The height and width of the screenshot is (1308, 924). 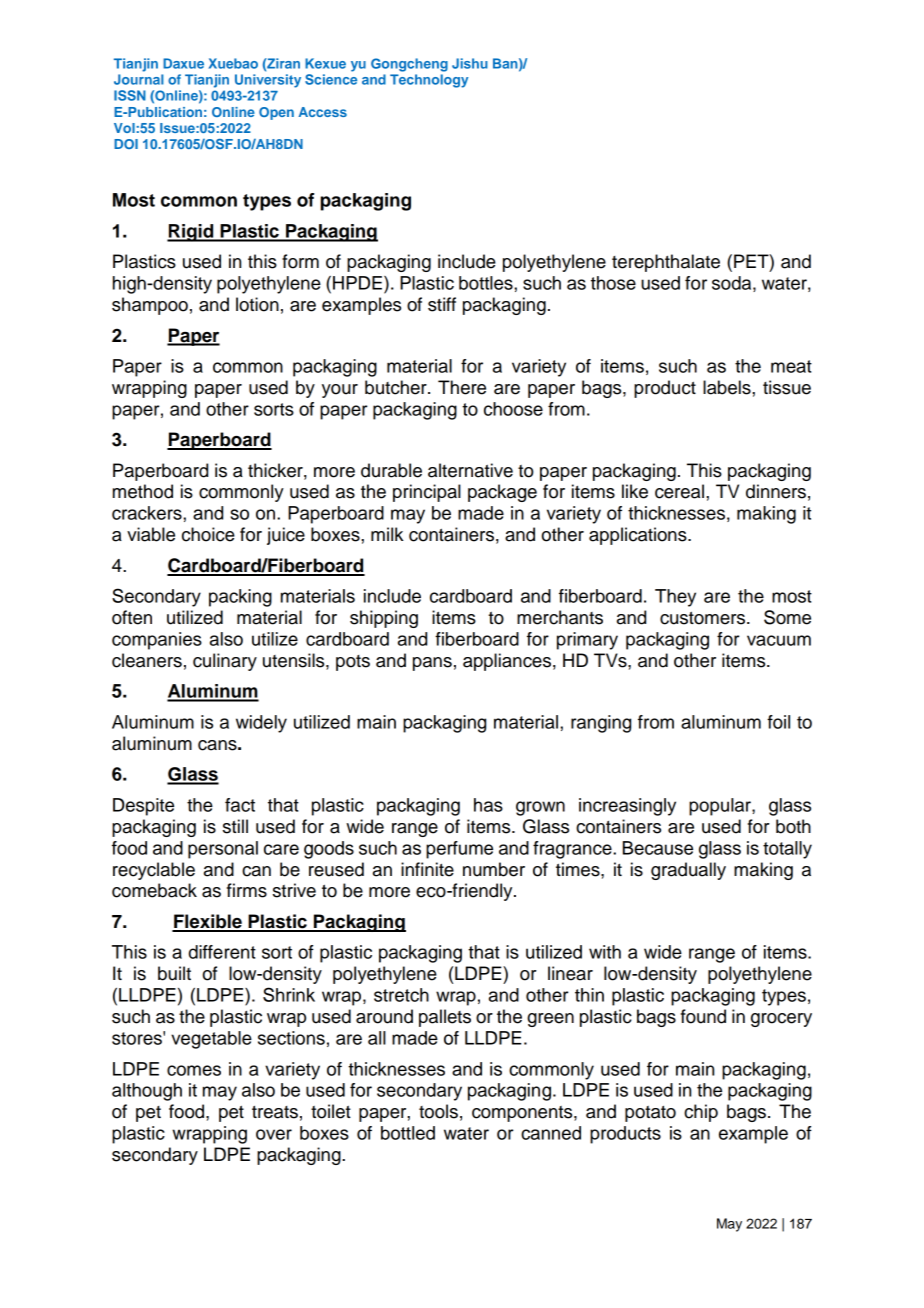 I want to click on packing, so click(x=240, y=598).
